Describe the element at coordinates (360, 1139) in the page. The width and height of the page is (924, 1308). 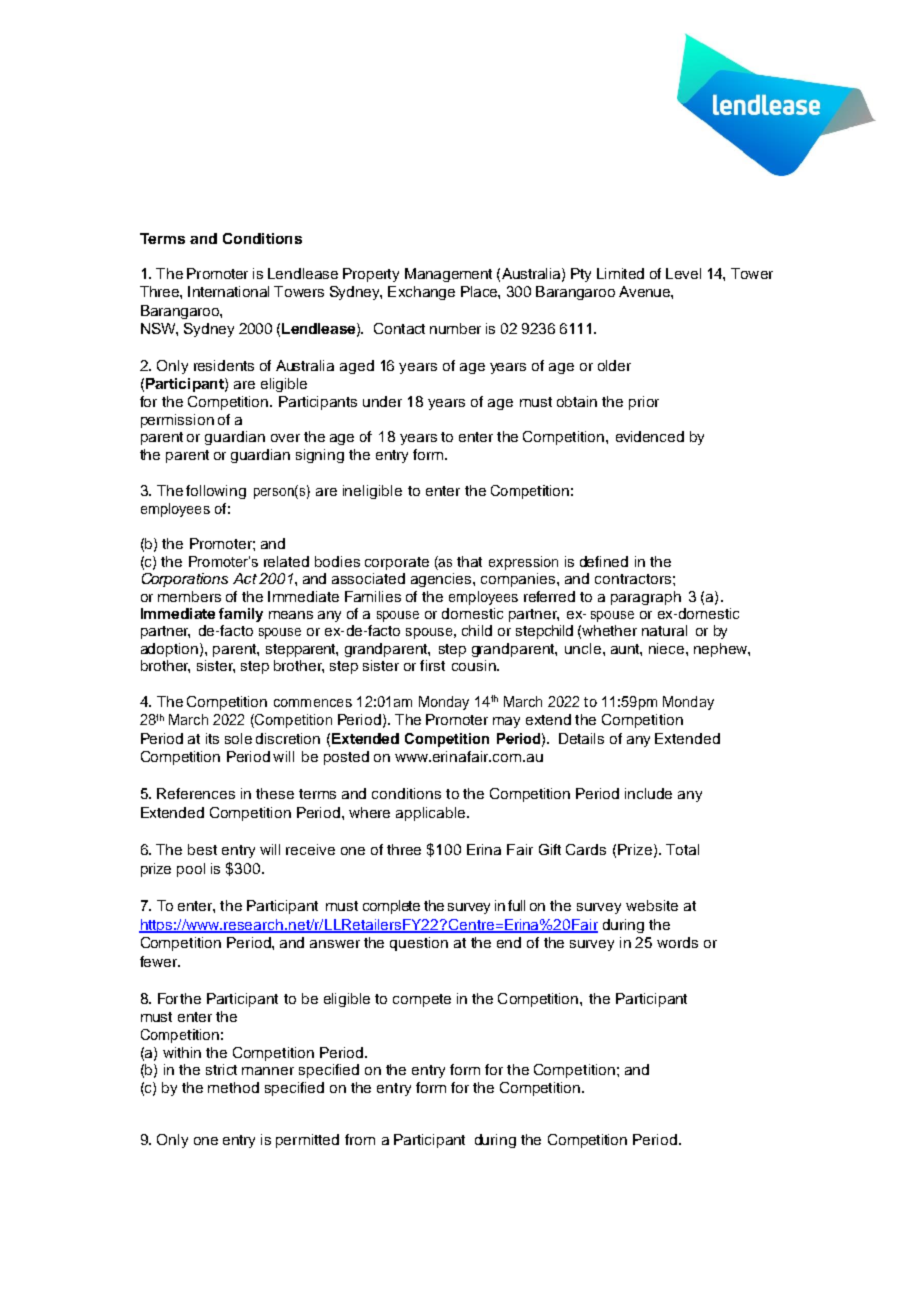
I see `from` at that location.
